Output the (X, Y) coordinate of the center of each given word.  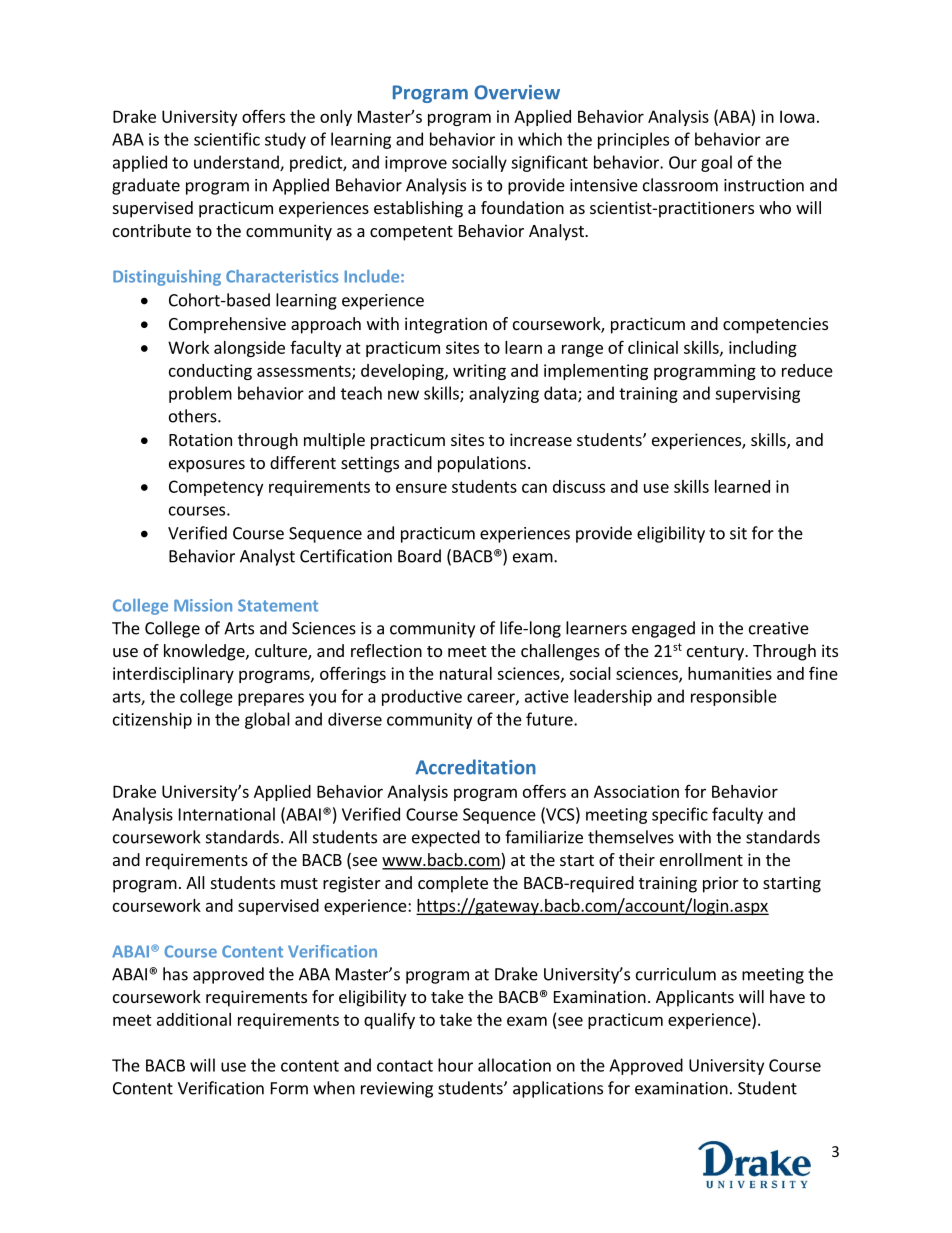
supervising (757, 395)
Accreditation (475, 767)
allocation (514, 1065)
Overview (517, 92)
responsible (734, 697)
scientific (227, 139)
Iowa (797, 116)
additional (194, 1019)
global (267, 720)
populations (482, 464)
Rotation (200, 439)
